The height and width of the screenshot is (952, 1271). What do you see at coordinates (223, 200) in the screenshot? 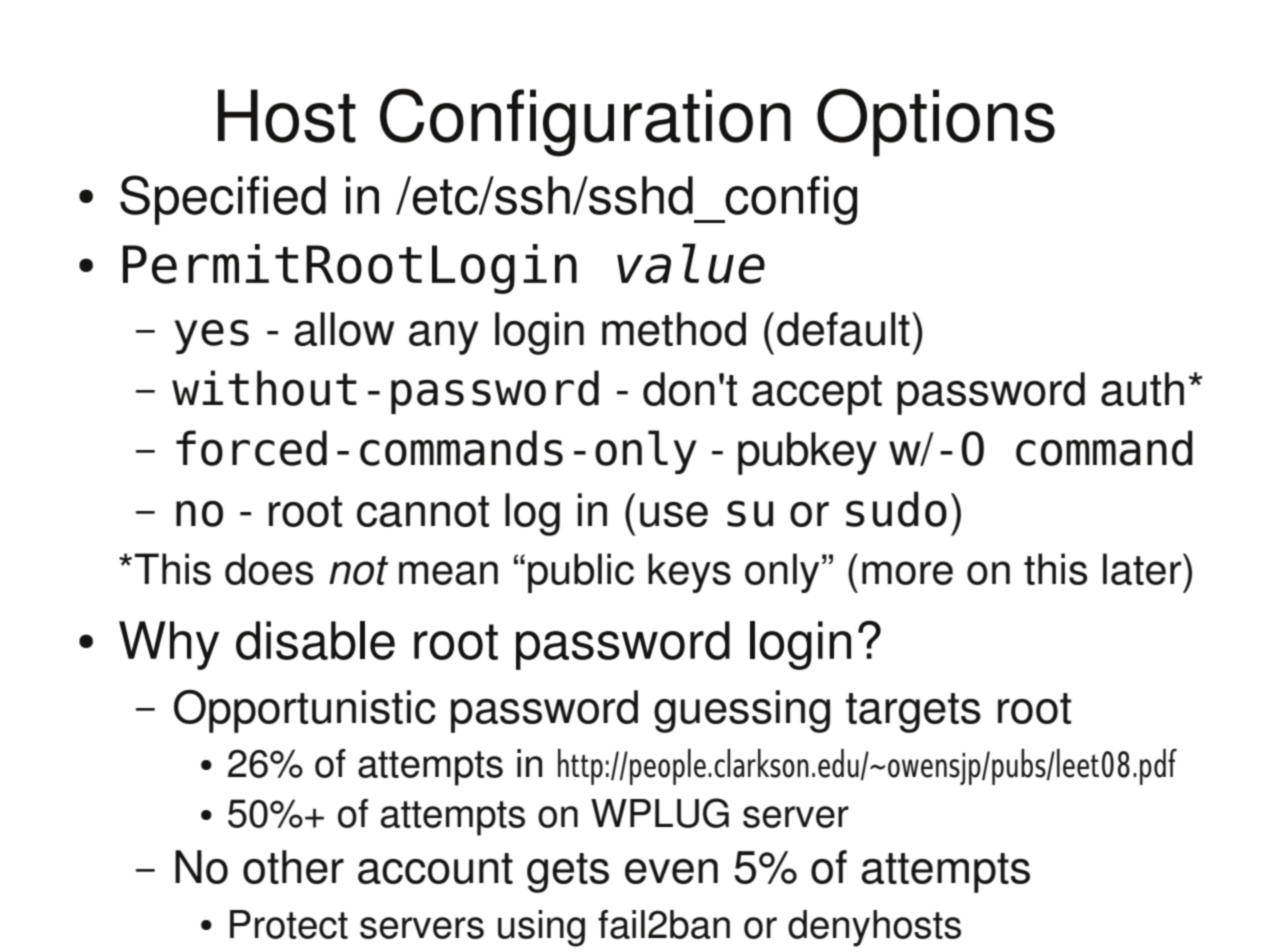
I see `Specified` at bounding box center [223, 200].
